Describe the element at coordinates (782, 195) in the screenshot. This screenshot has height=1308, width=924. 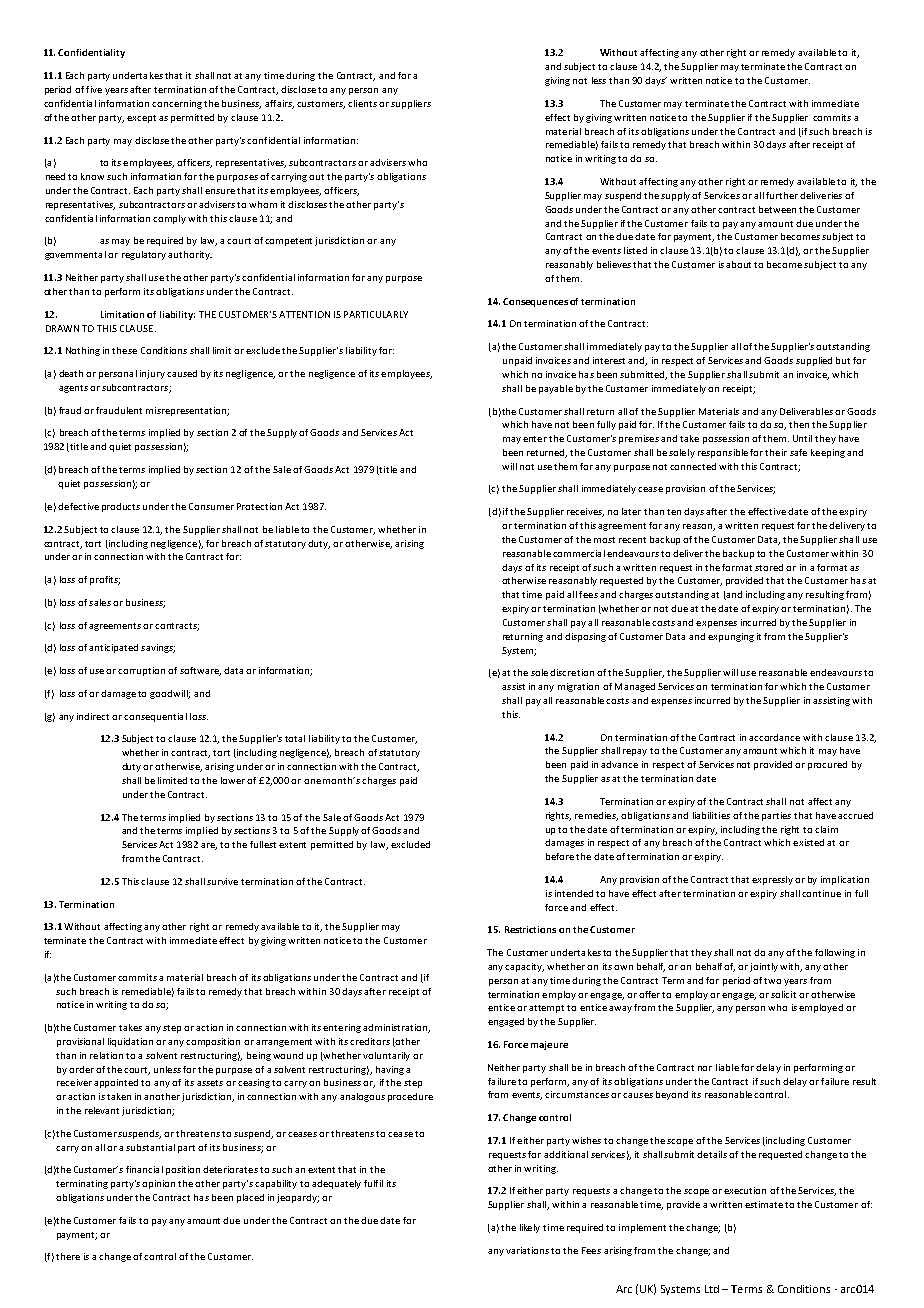
I see `further` at that location.
